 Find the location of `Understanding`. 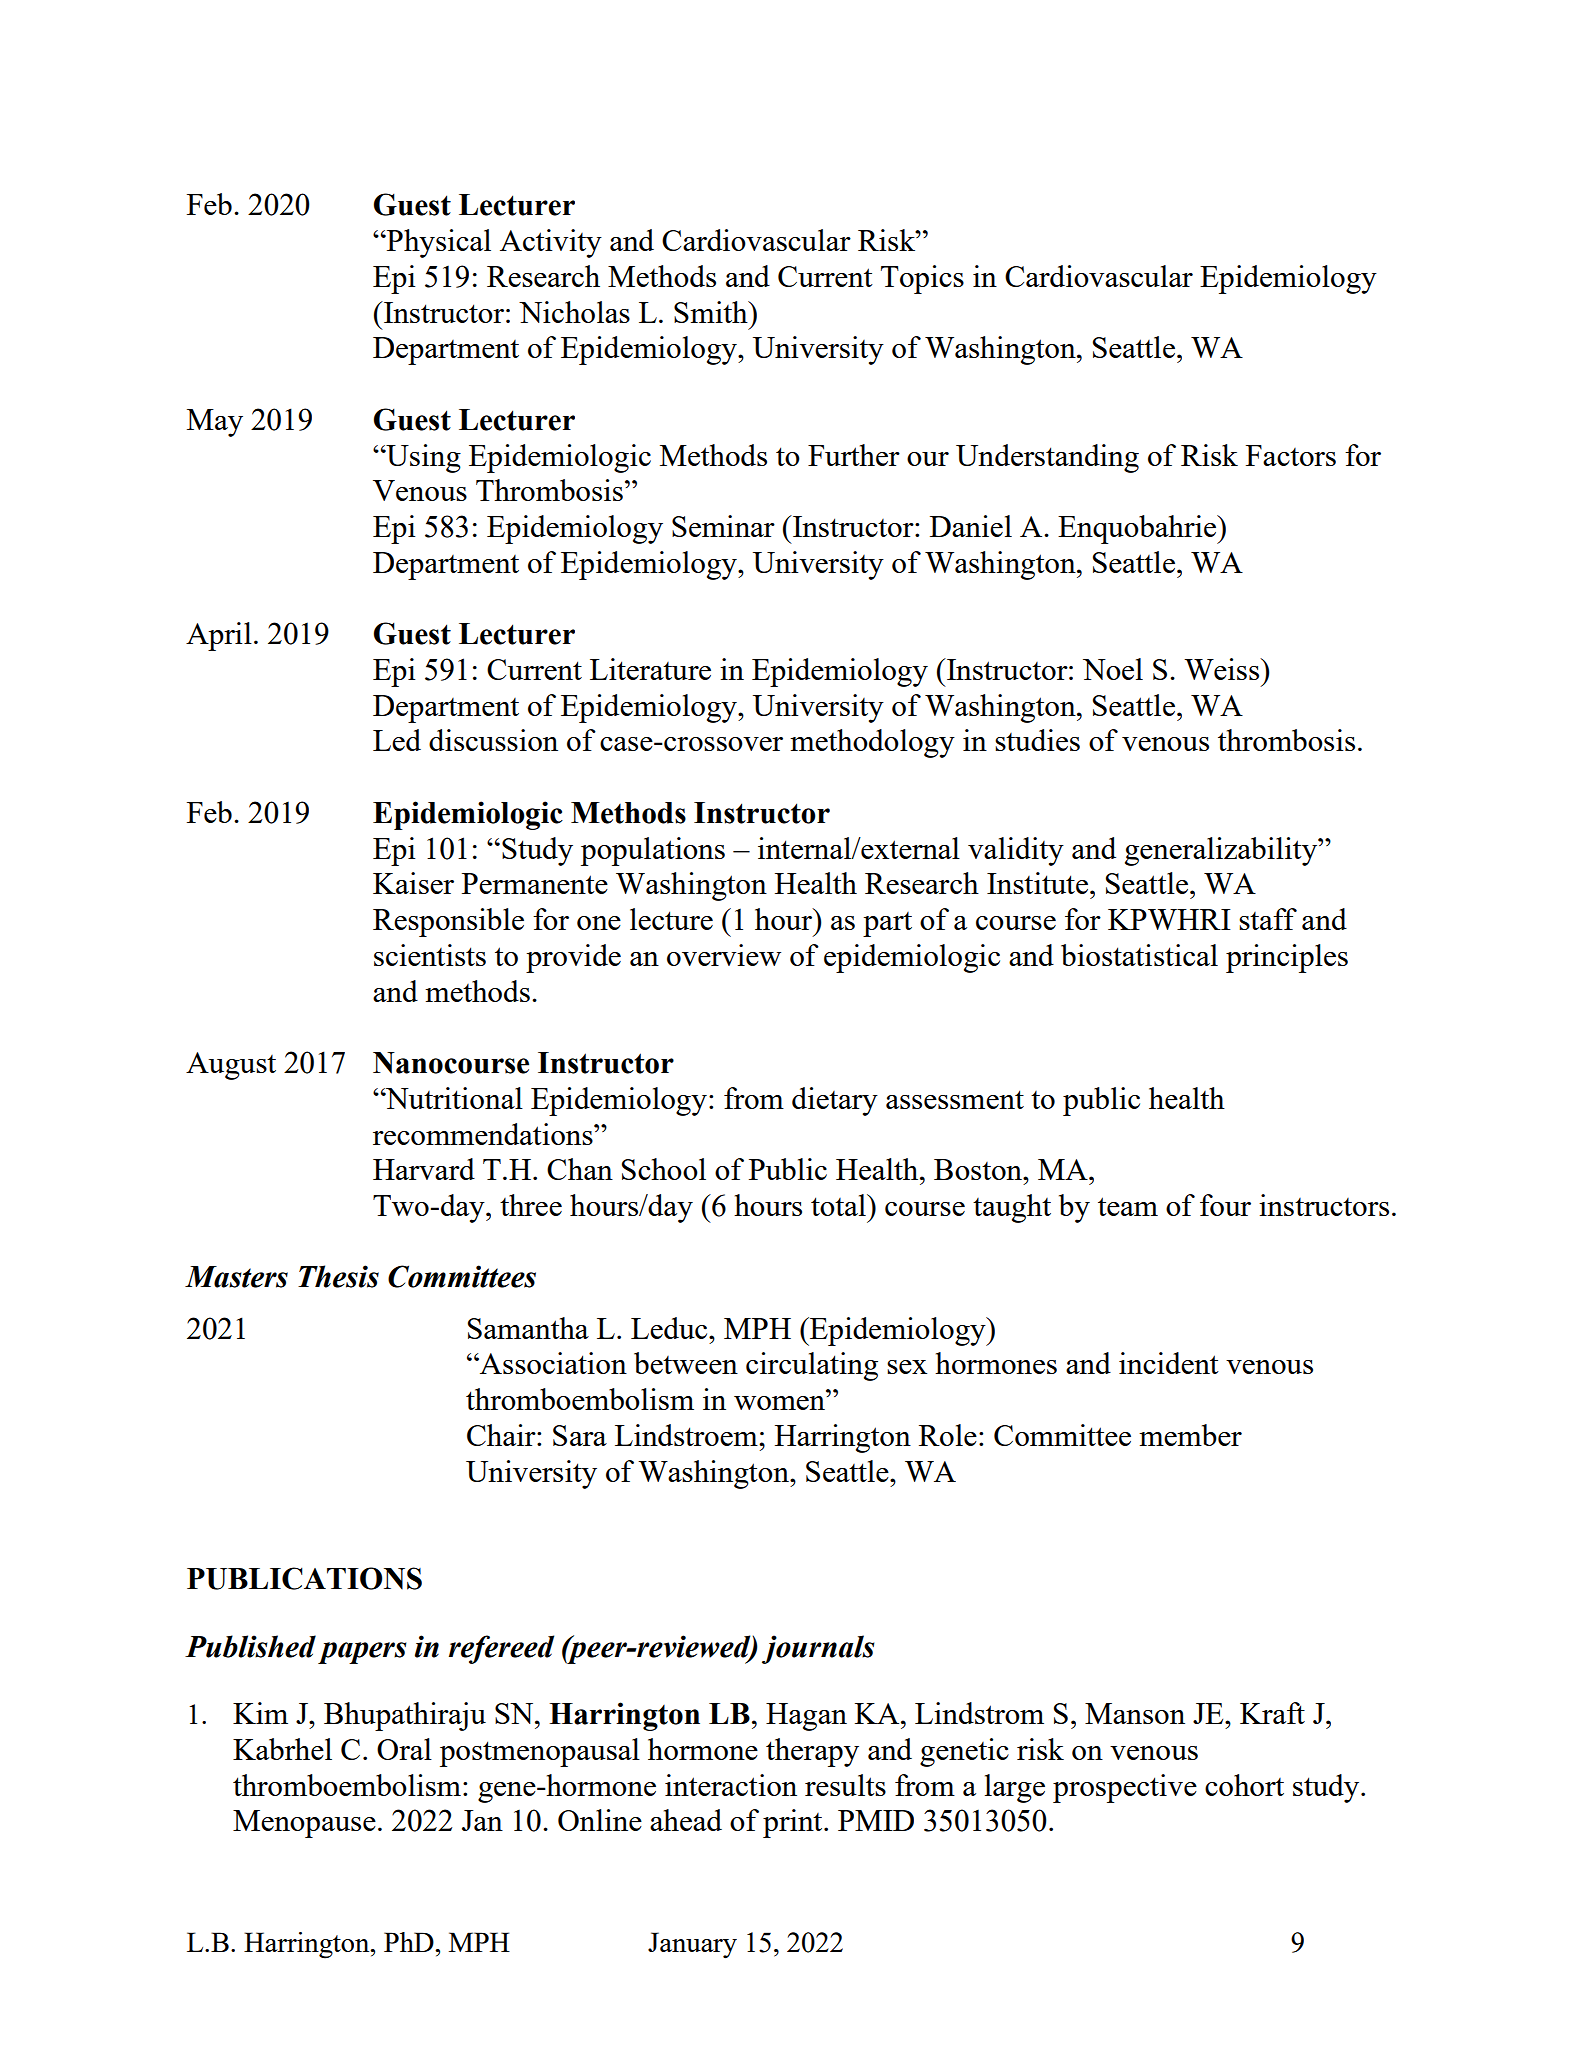

Understanding is located at coordinates (1047, 458).
